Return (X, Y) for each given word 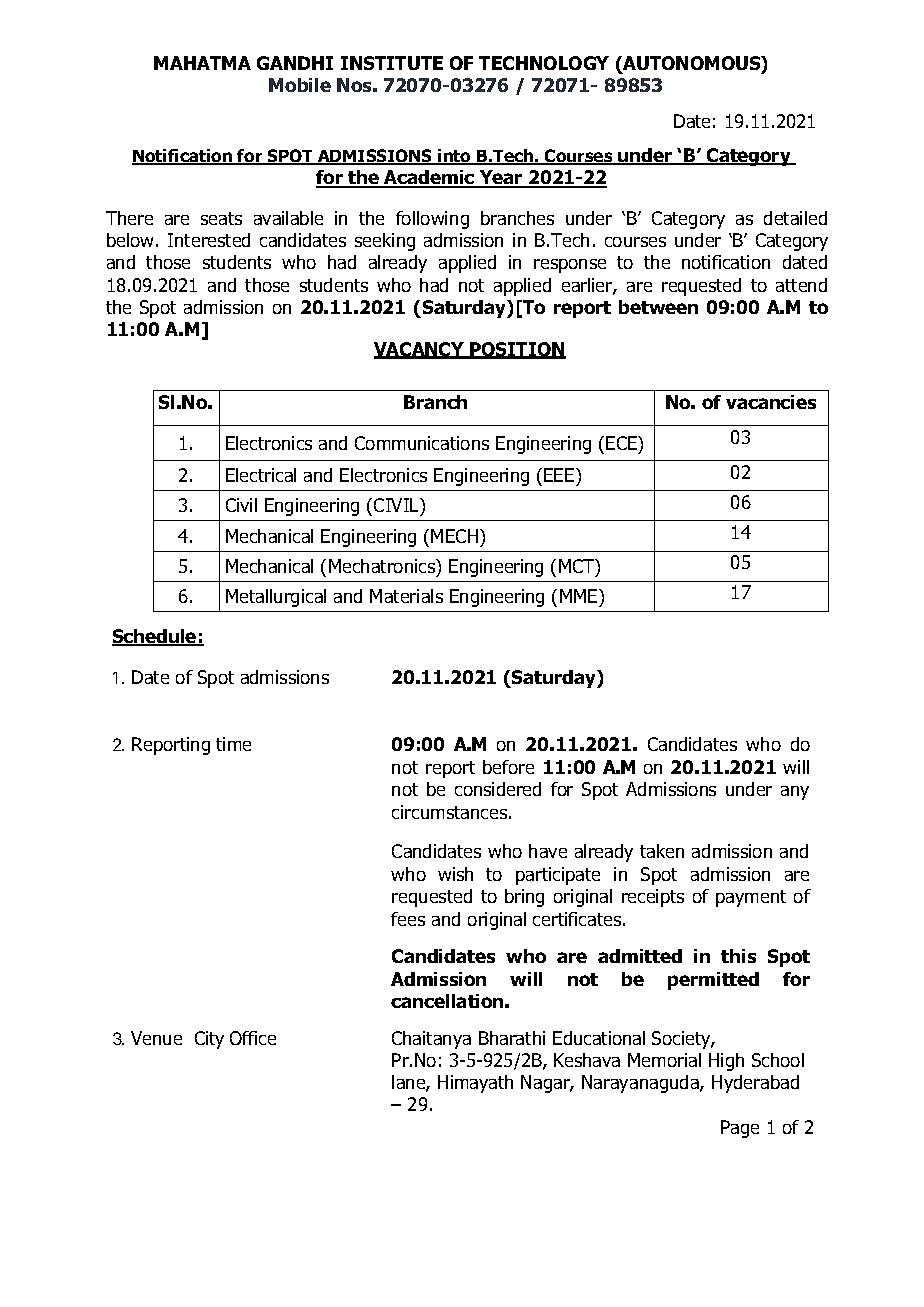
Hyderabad (755, 1084)
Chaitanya (431, 1040)
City (209, 1040)
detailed (795, 218)
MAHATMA (202, 63)
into (455, 157)
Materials (406, 596)
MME (580, 596)
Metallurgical (276, 598)
